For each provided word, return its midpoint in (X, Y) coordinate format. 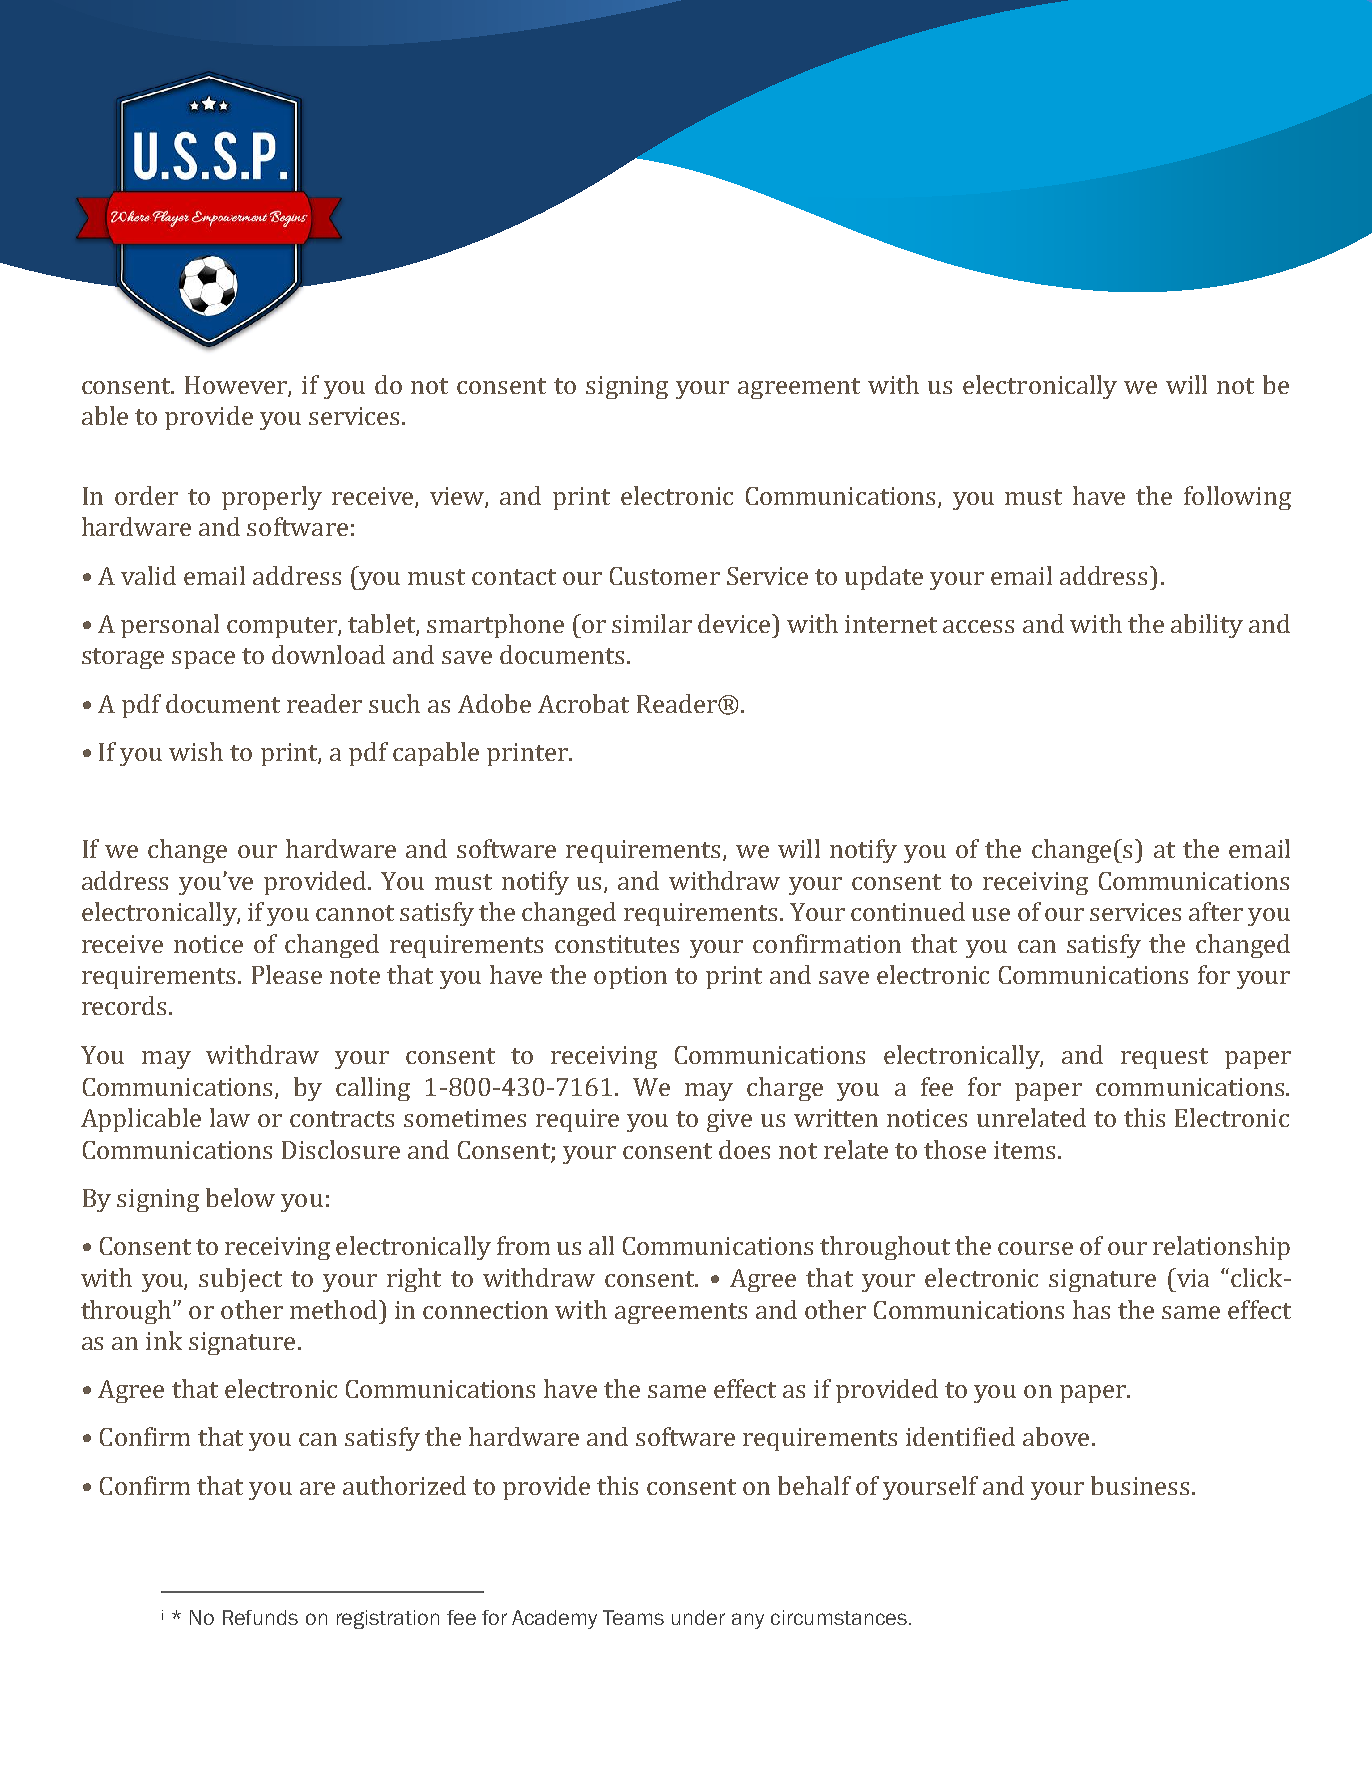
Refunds (260, 1617)
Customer (665, 576)
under (698, 1617)
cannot (355, 913)
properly (272, 498)
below (240, 1197)
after (1216, 911)
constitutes (617, 944)
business (1140, 1485)
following (1237, 498)
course (1035, 1248)
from (523, 1245)
